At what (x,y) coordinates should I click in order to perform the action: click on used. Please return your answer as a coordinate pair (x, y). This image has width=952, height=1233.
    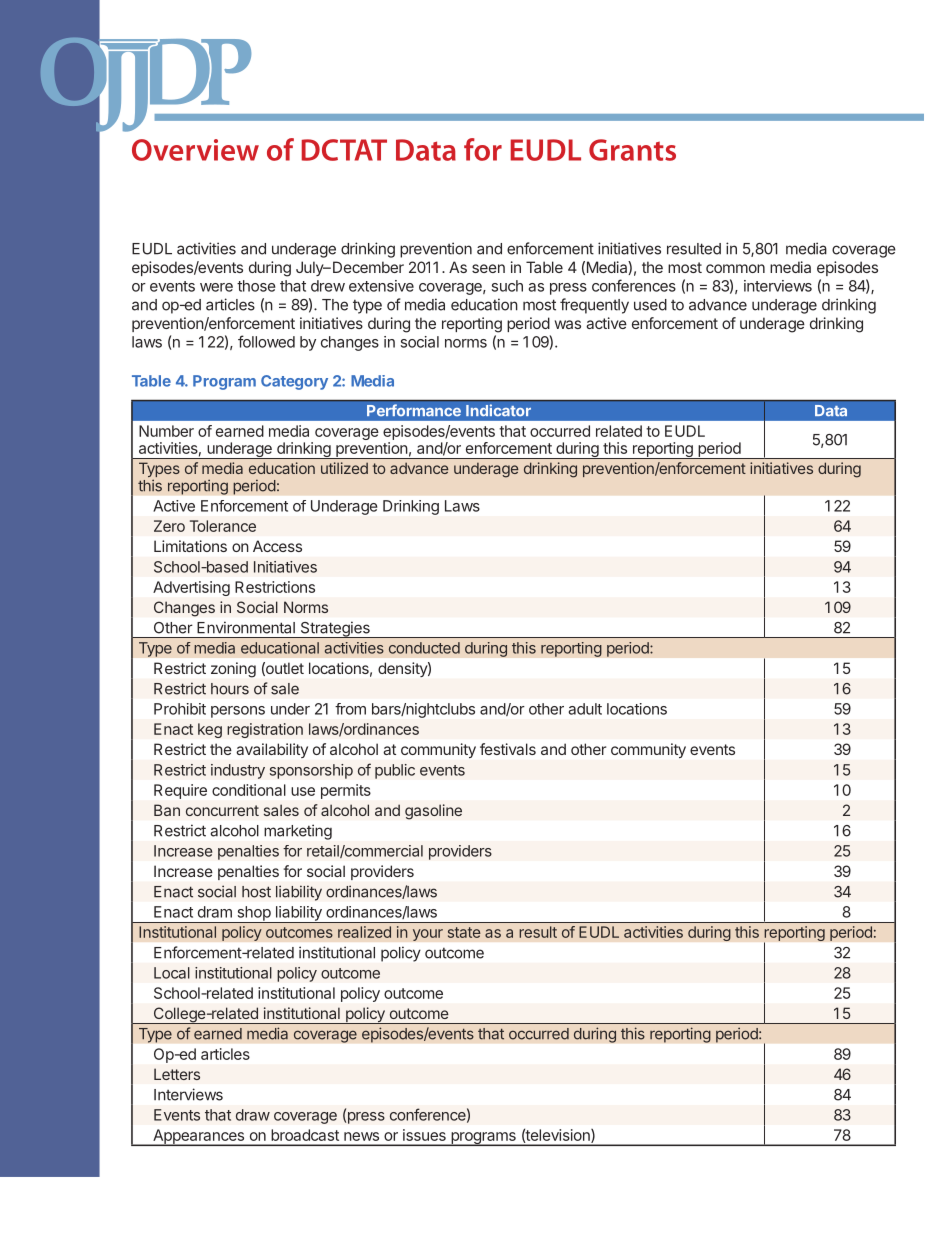
    Looking at the image, I should click on (650, 305).
